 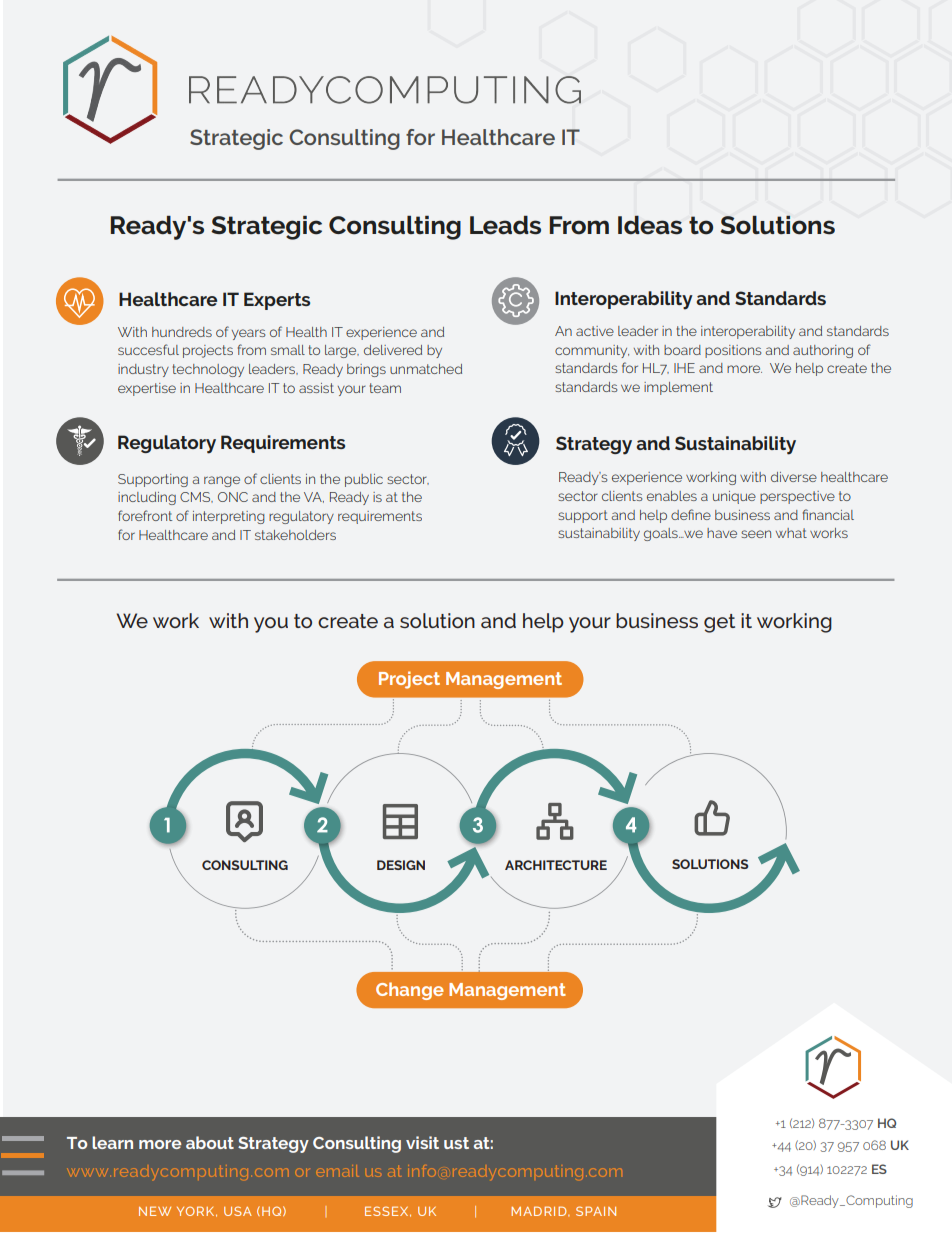 I want to click on visit, so click(x=422, y=1142).
